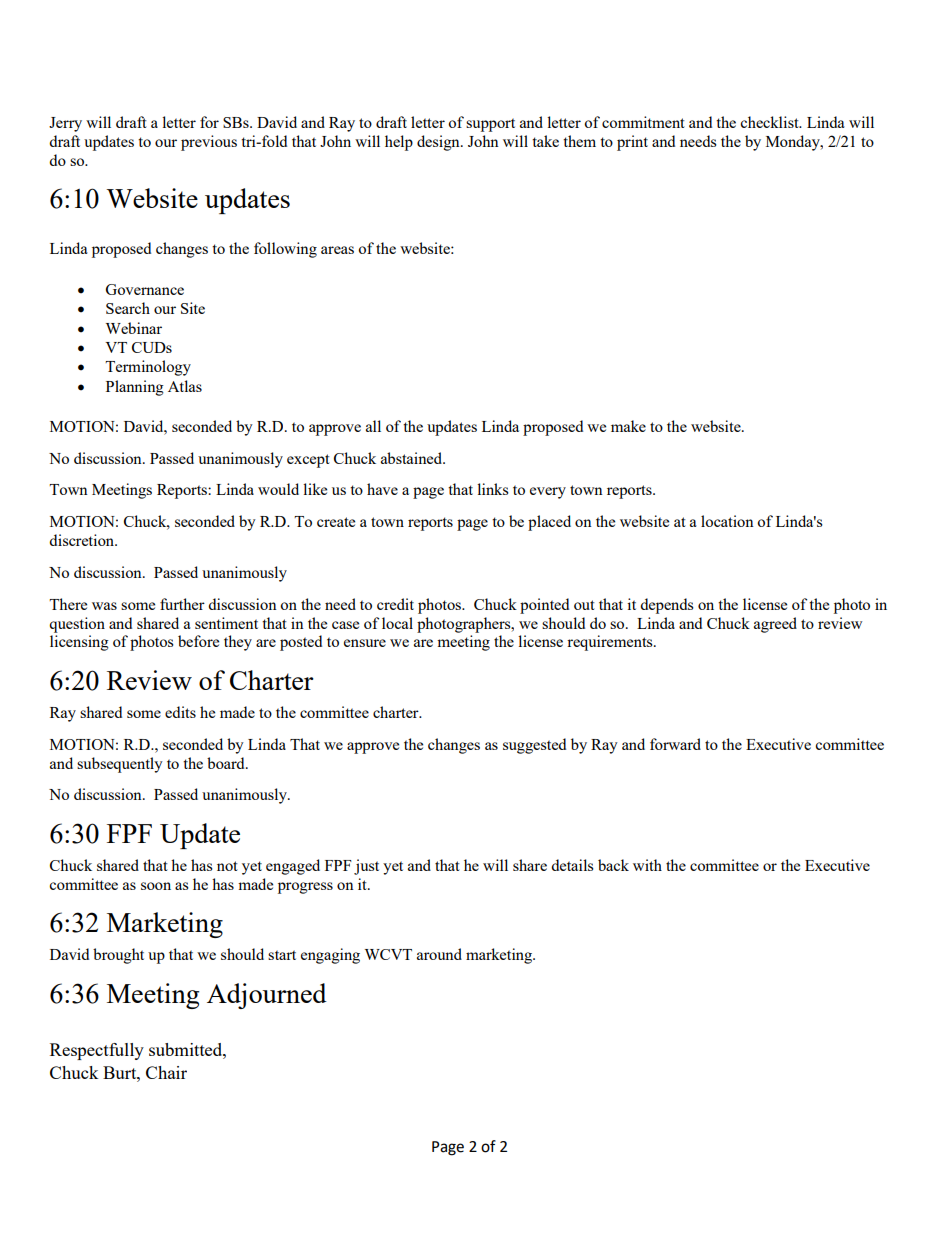 The image size is (952, 1233). I want to click on make, so click(628, 426).
